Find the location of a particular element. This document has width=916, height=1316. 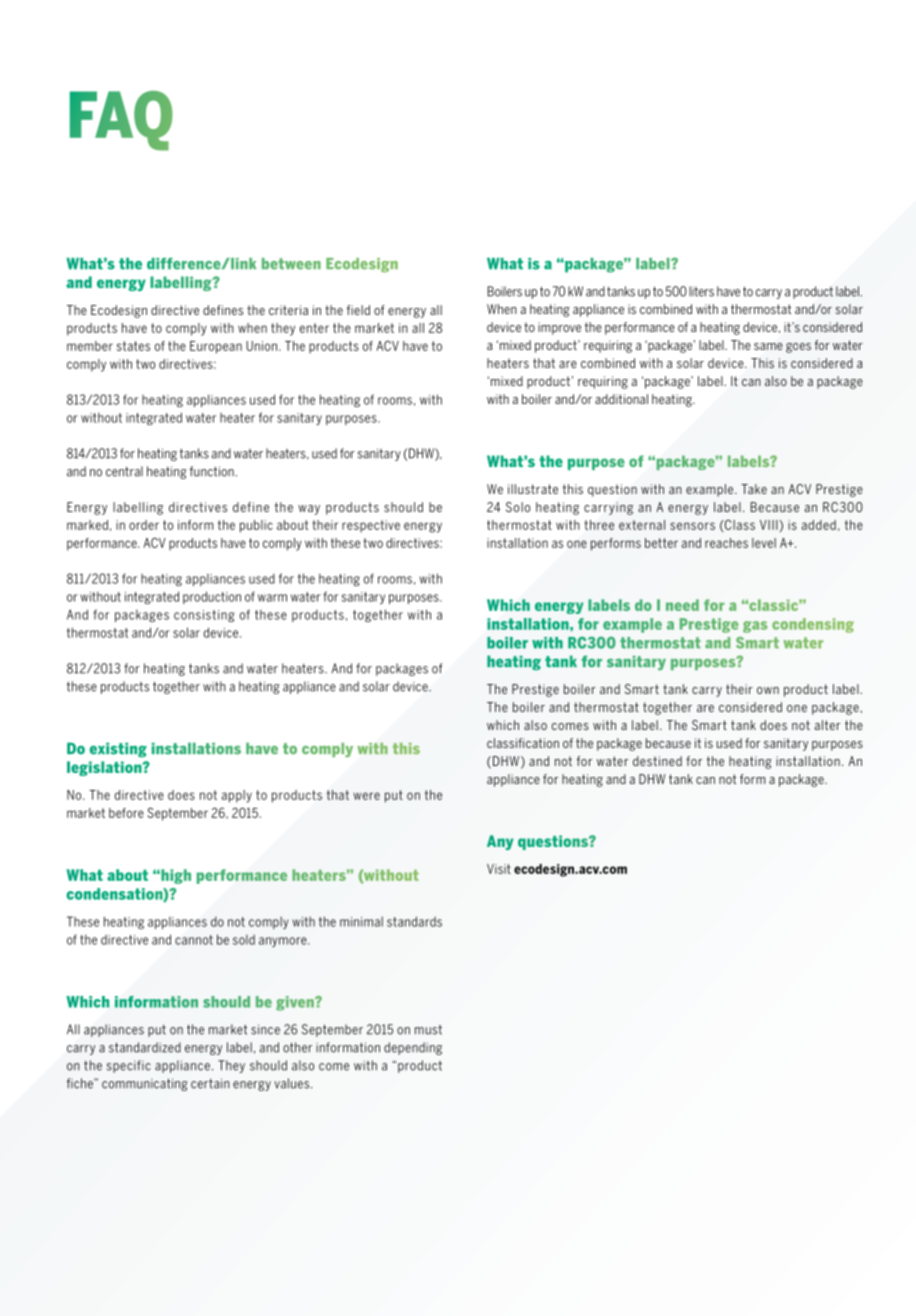

illustrate is located at coordinates (533, 489).
